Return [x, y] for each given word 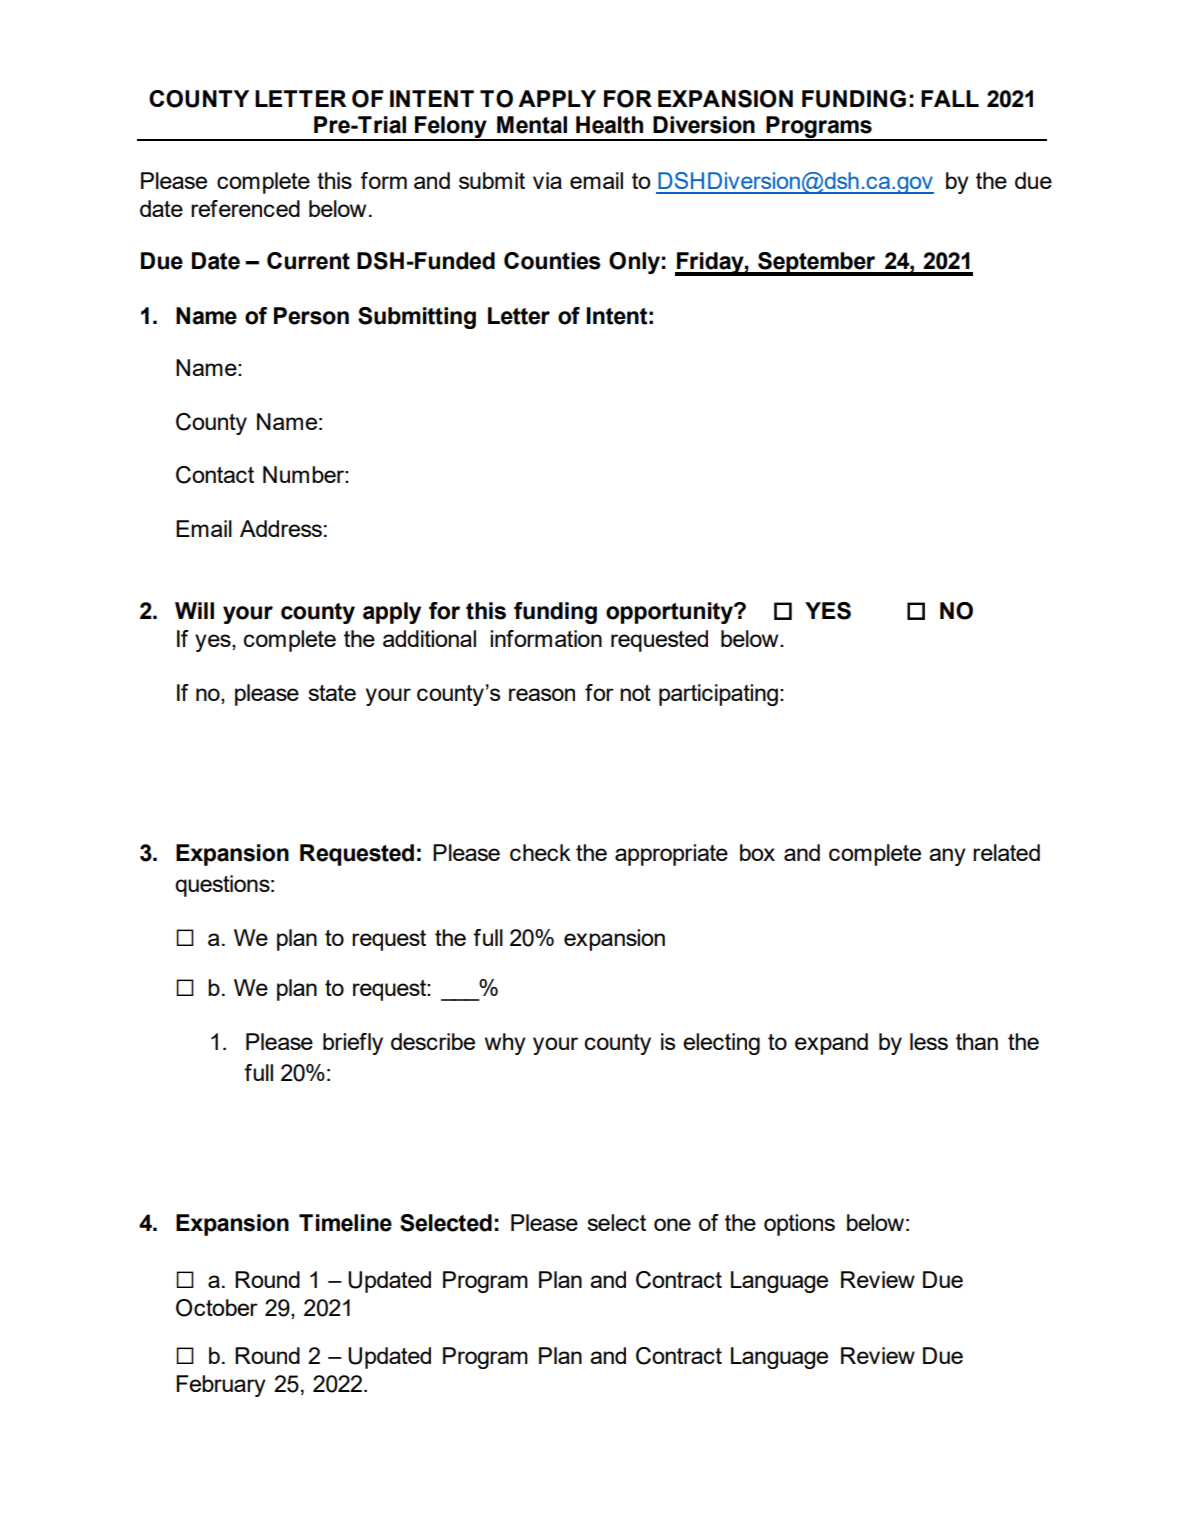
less [929, 1041]
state [332, 693]
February [221, 1386]
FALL [950, 98]
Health [609, 125]
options [799, 1225]
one [672, 1224]
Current [308, 261]
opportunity [670, 613]
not [635, 693]
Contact [215, 475]
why [505, 1044]
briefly [353, 1044]
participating [718, 695]
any [947, 857]
